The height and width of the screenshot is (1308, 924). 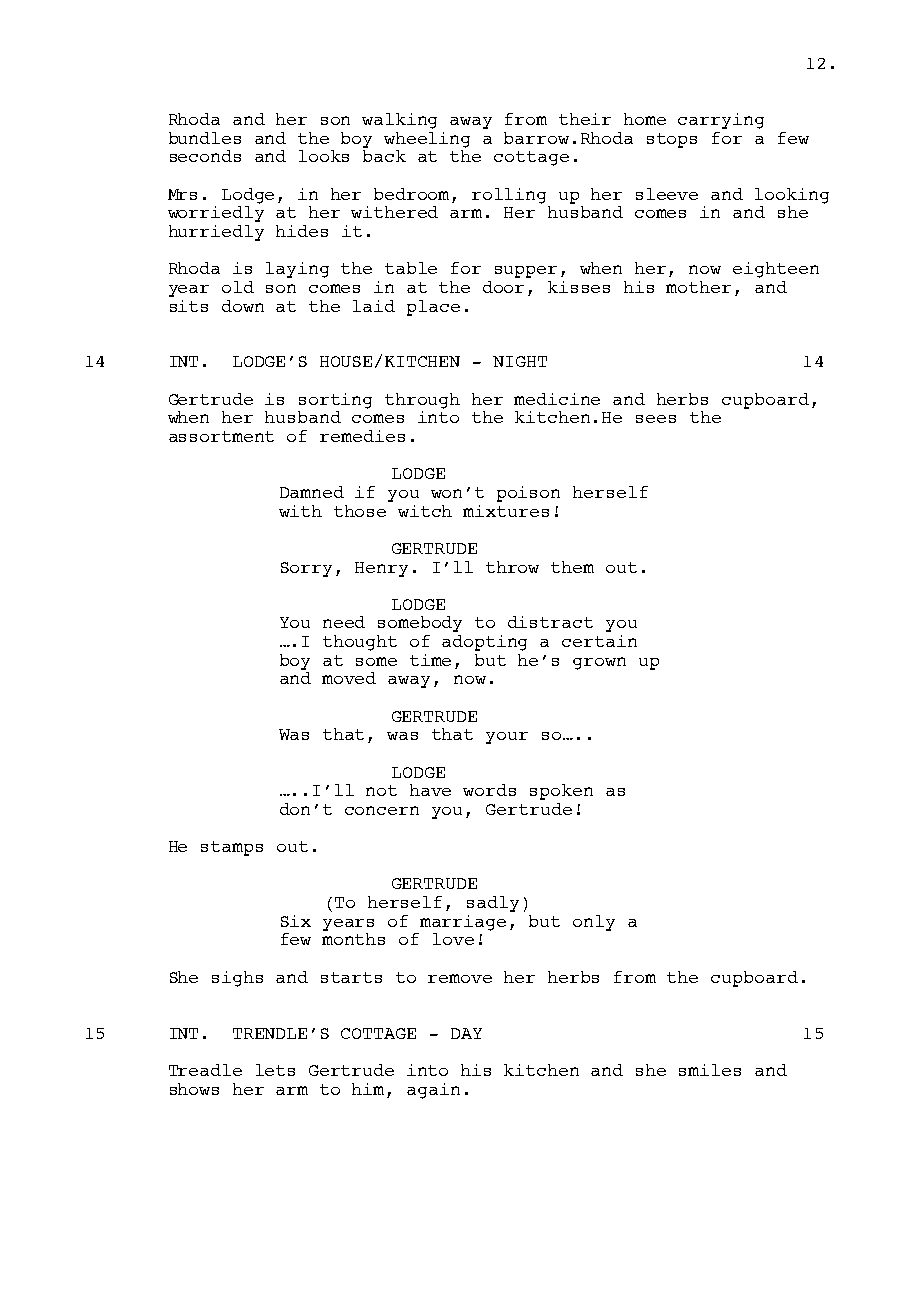 I want to click on seconds, so click(x=205, y=156).
